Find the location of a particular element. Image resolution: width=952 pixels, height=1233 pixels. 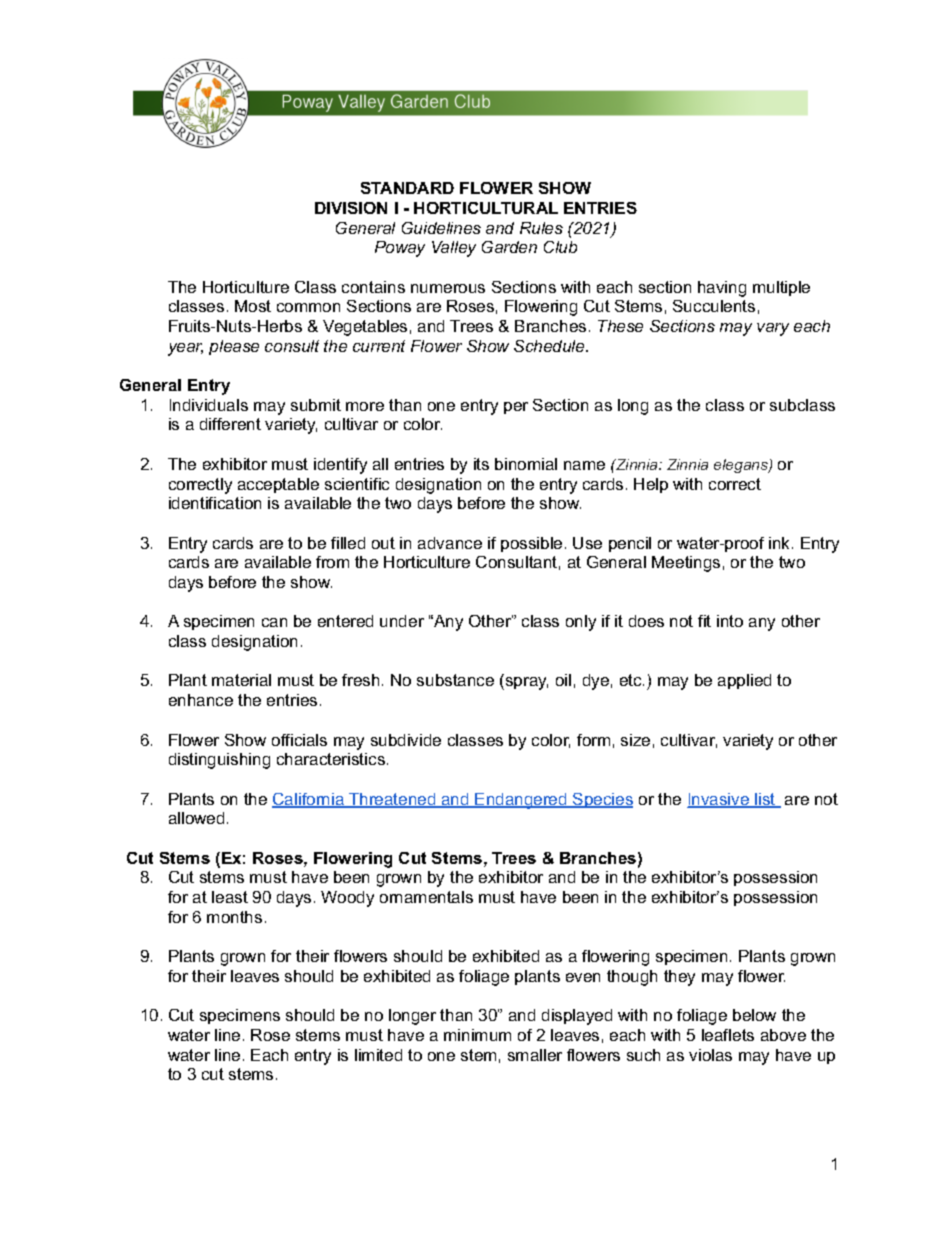

having is located at coordinates (722, 289).
